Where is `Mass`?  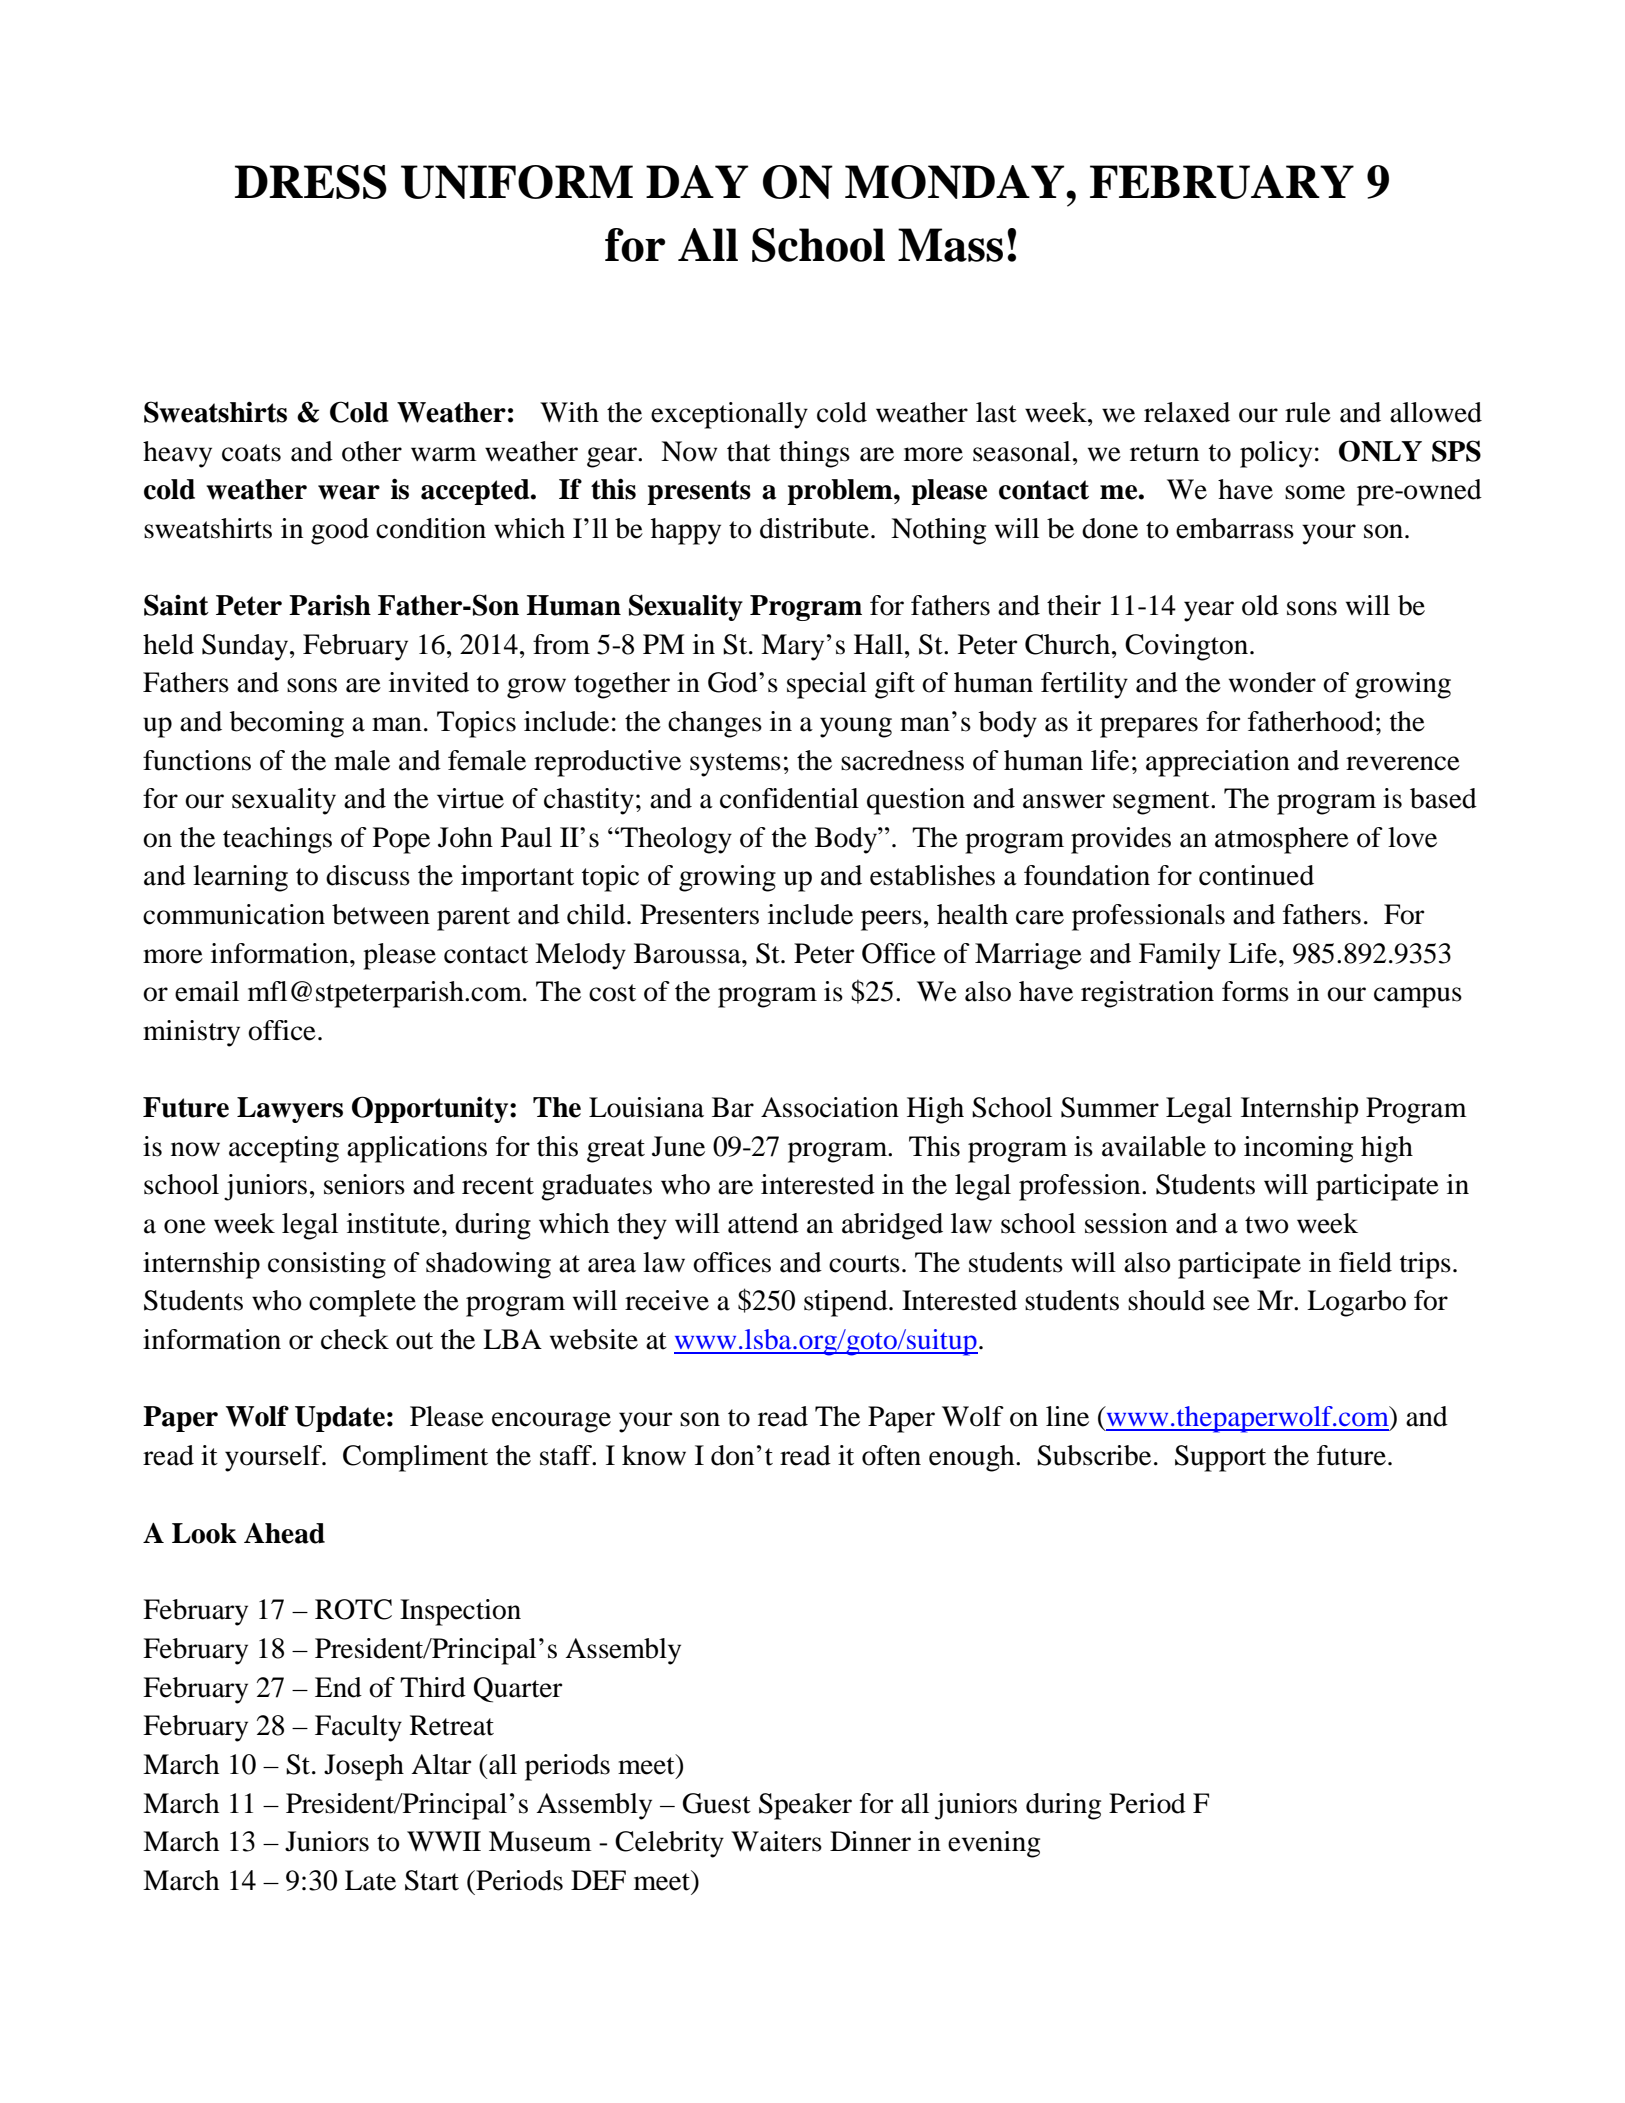 Mass is located at coordinates (950, 245).
